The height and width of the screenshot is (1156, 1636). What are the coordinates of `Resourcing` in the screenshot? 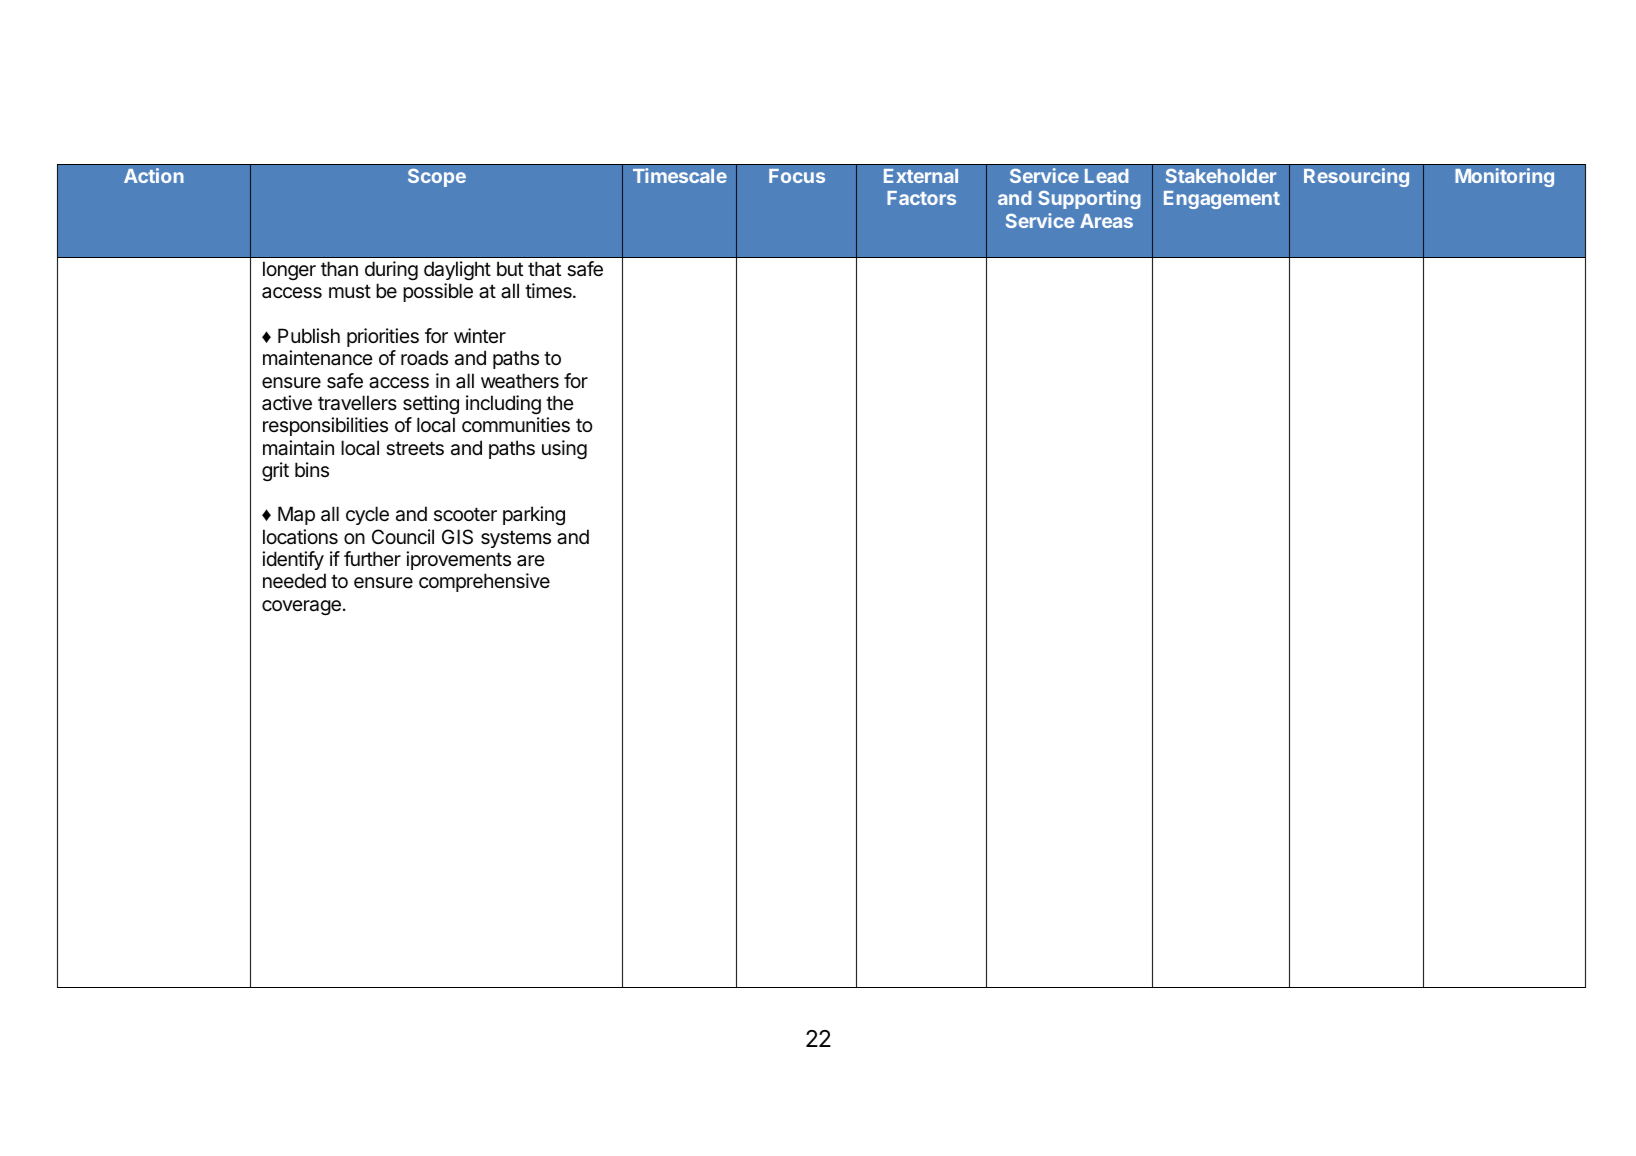 It's located at (1356, 177).
